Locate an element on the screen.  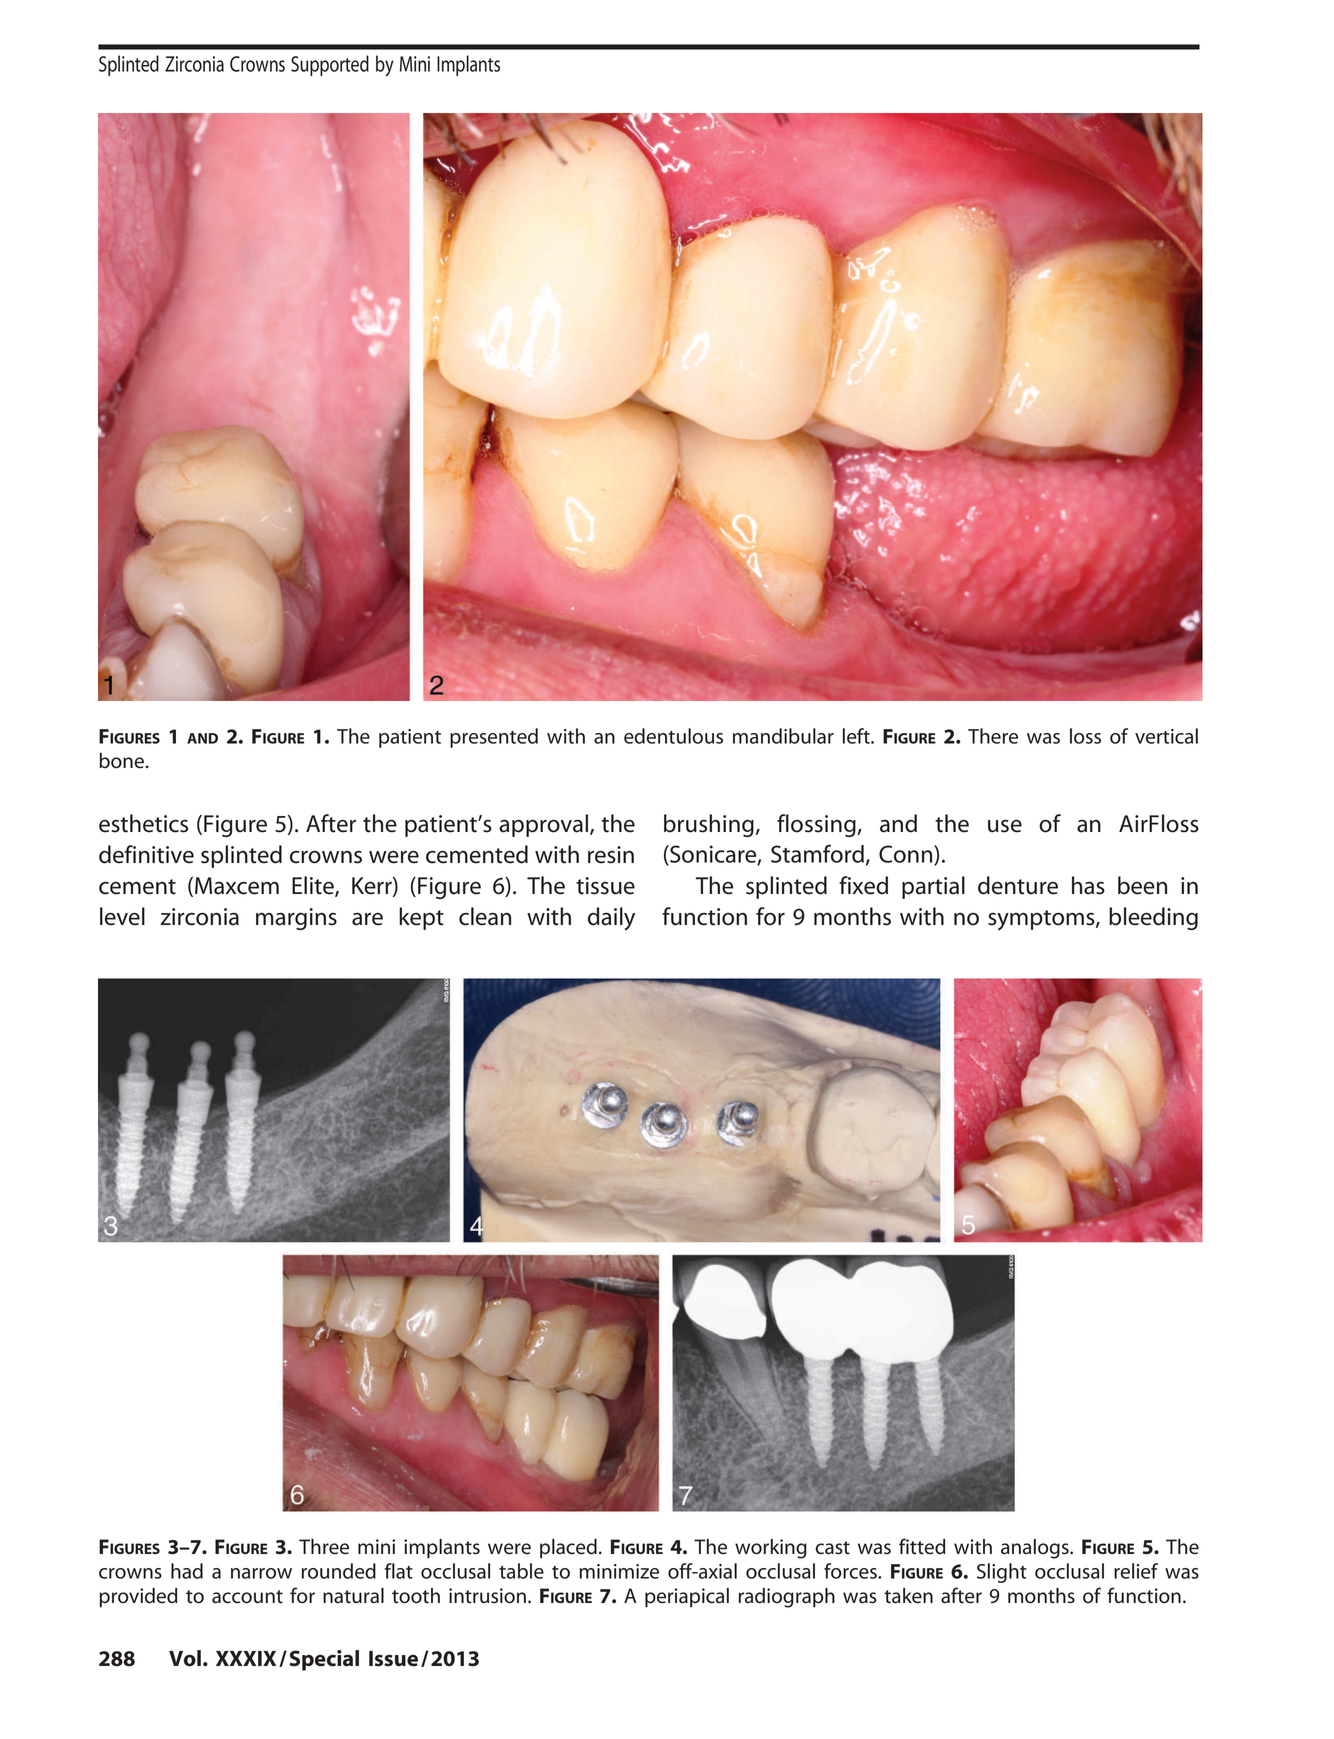
Slight is located at coordinates (1002, 1573).
